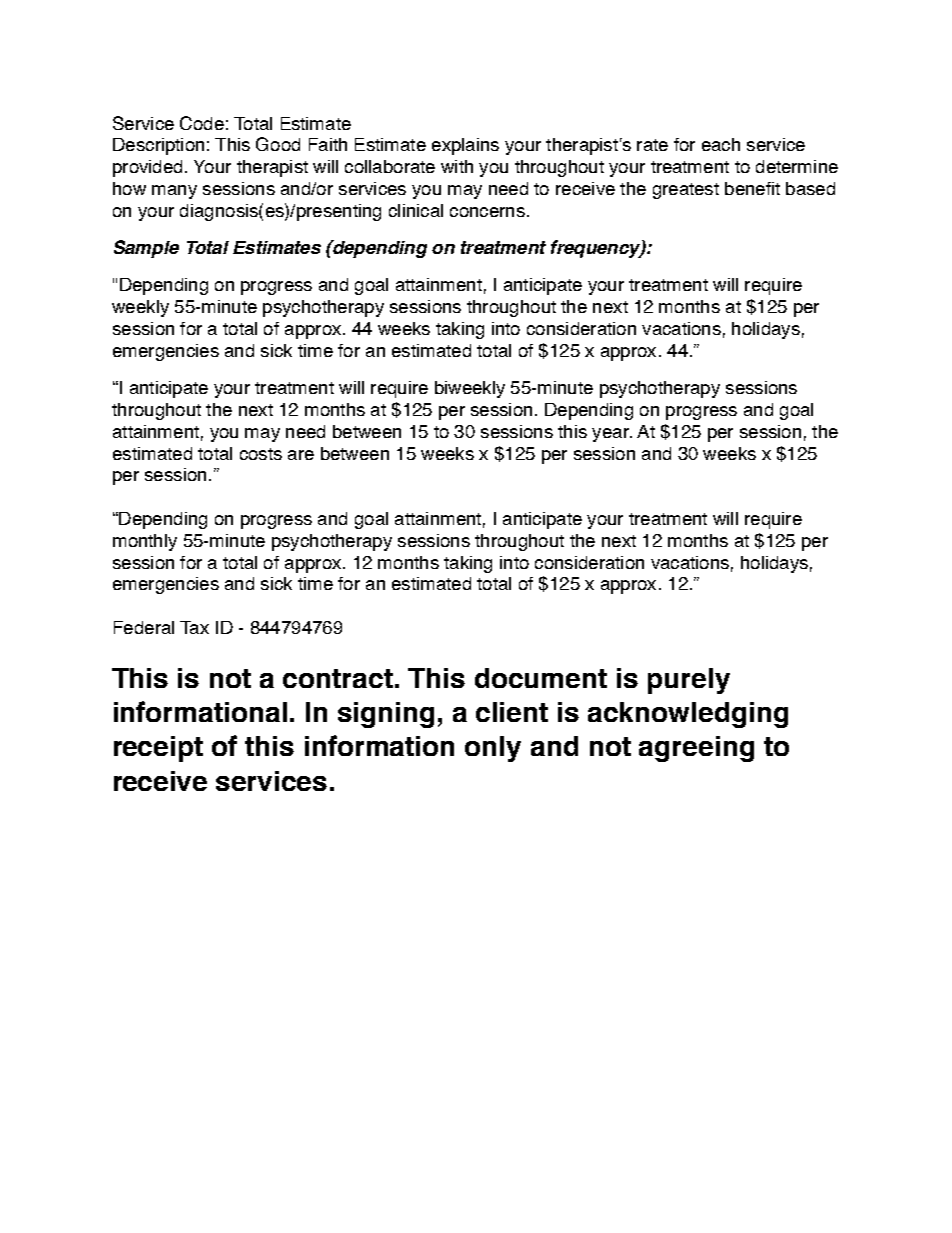 This screenshot has width=952, height=1233. What do you see at coordinates (465, 146) in the screenshot?
I see `explains` at bounding box center [465, 146].
